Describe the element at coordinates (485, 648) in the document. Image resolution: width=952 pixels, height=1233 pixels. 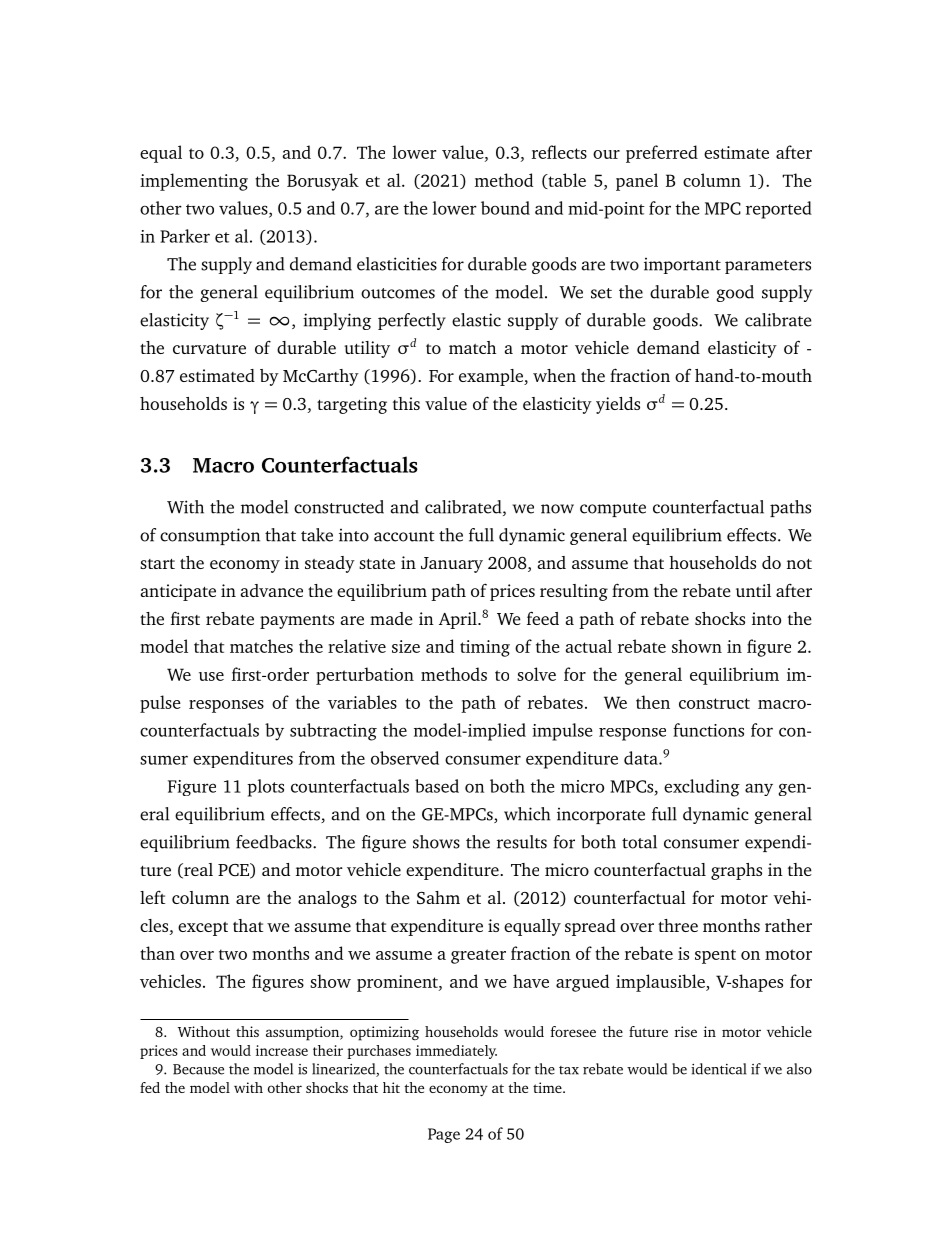
I see `timing` at that location.
